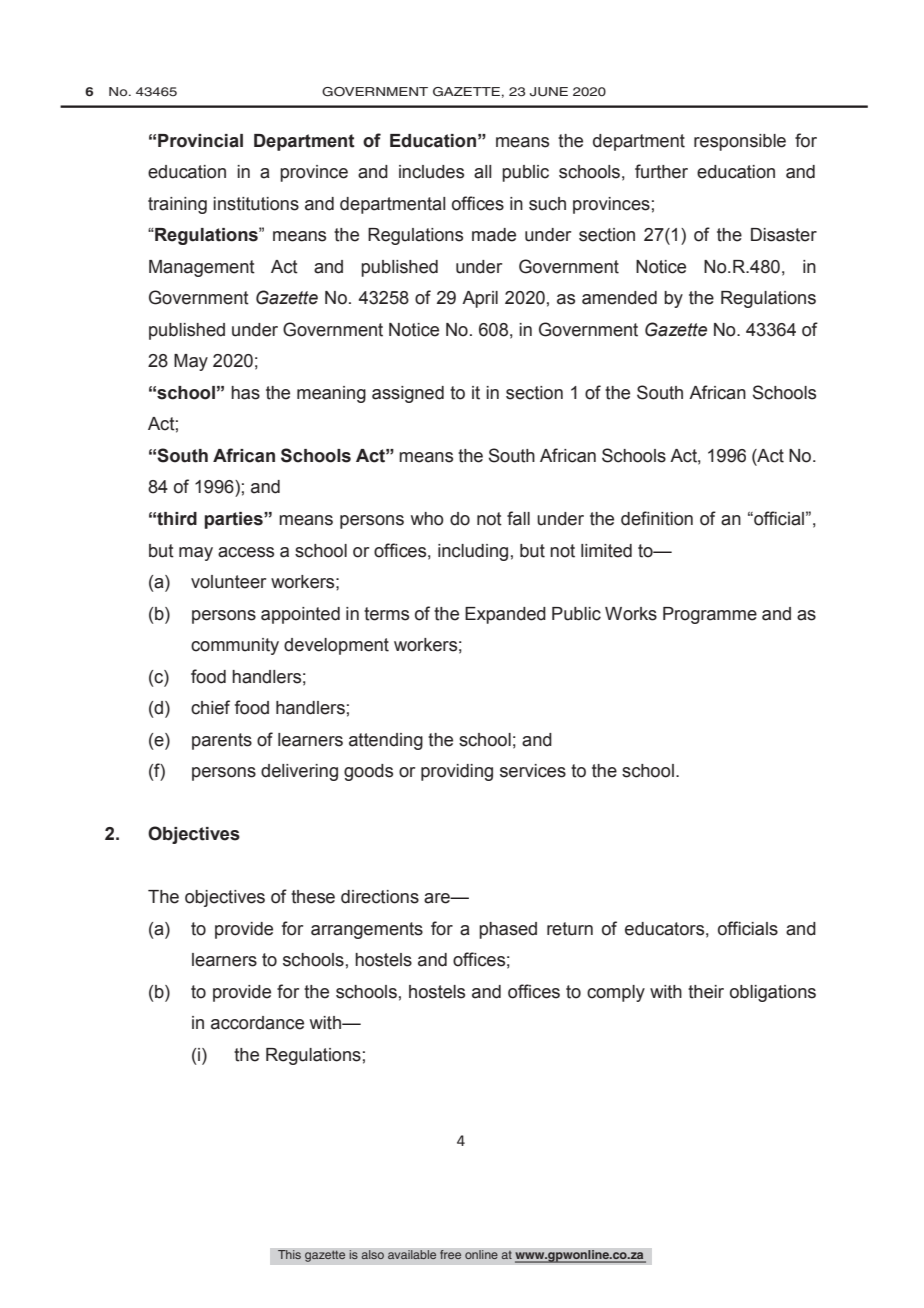  Describe the element at coordinates (706, 992) in the page. I see `their` at that location.
